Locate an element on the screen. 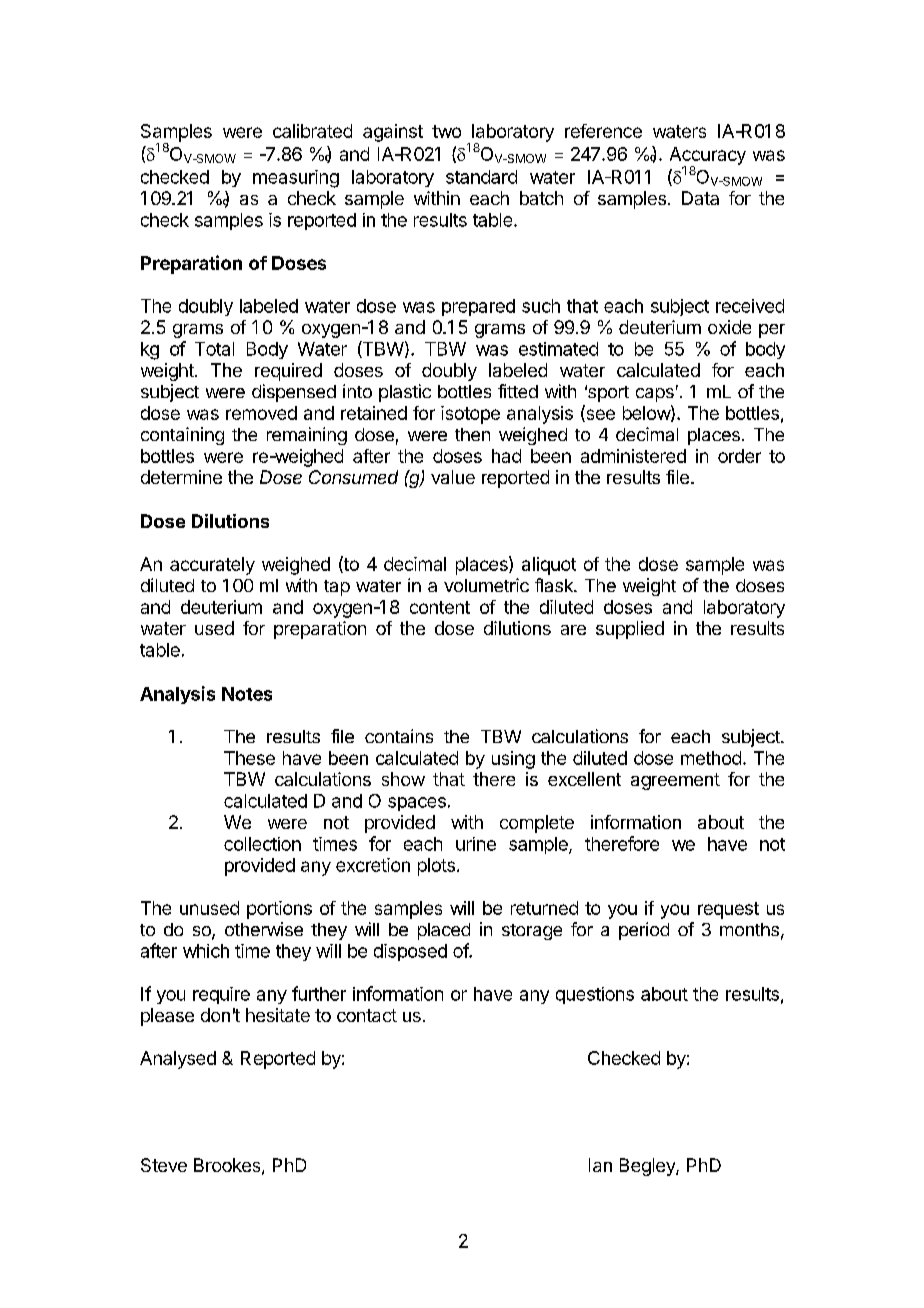 The height and width of the screenshot is (1308, 924). Ian is located at coordinates (600, 1165).
